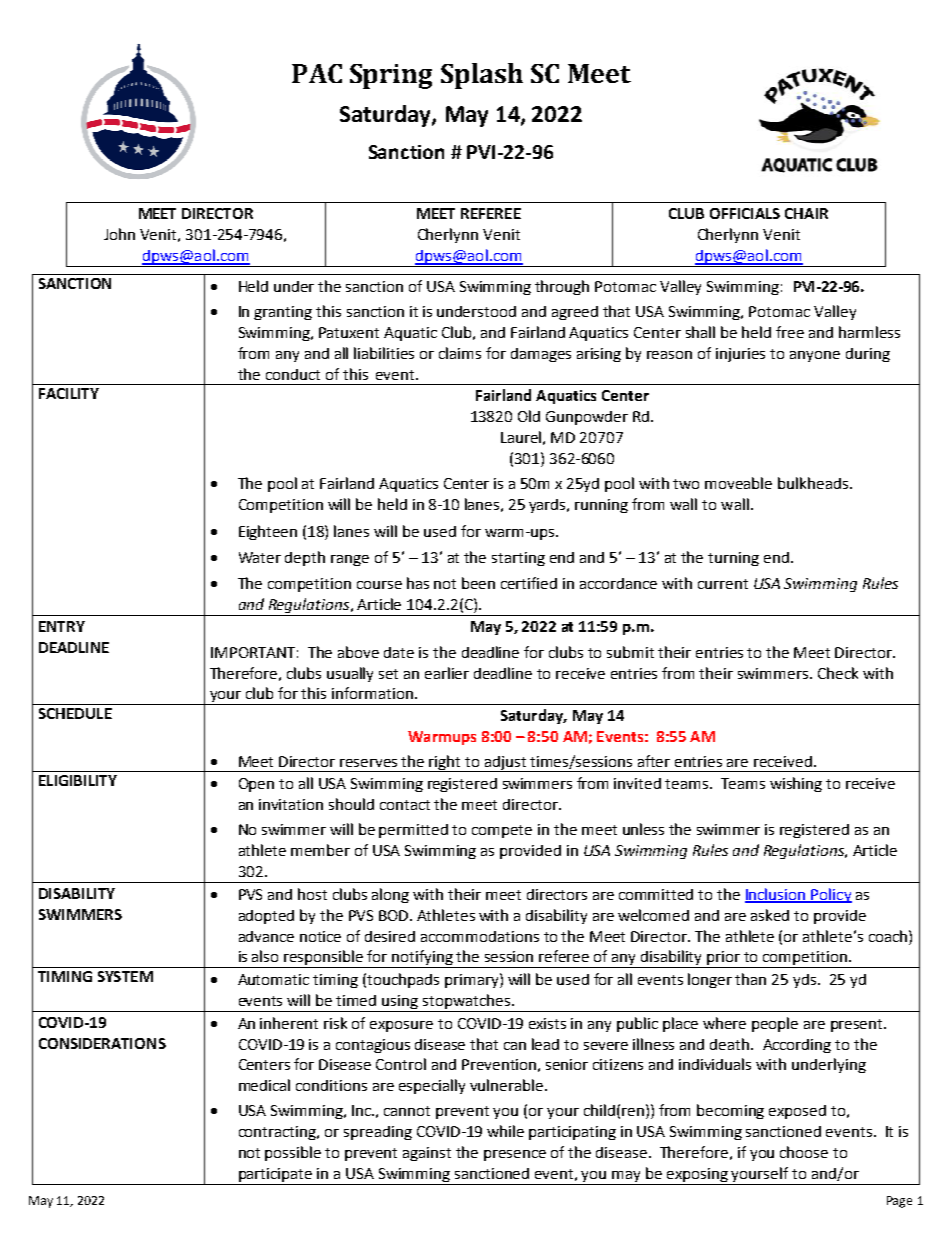 This image has height=1233, width=952. What do you see at coordinates (796, 784) in the image?
I see `wishing` at bounding box center [796, 784].
